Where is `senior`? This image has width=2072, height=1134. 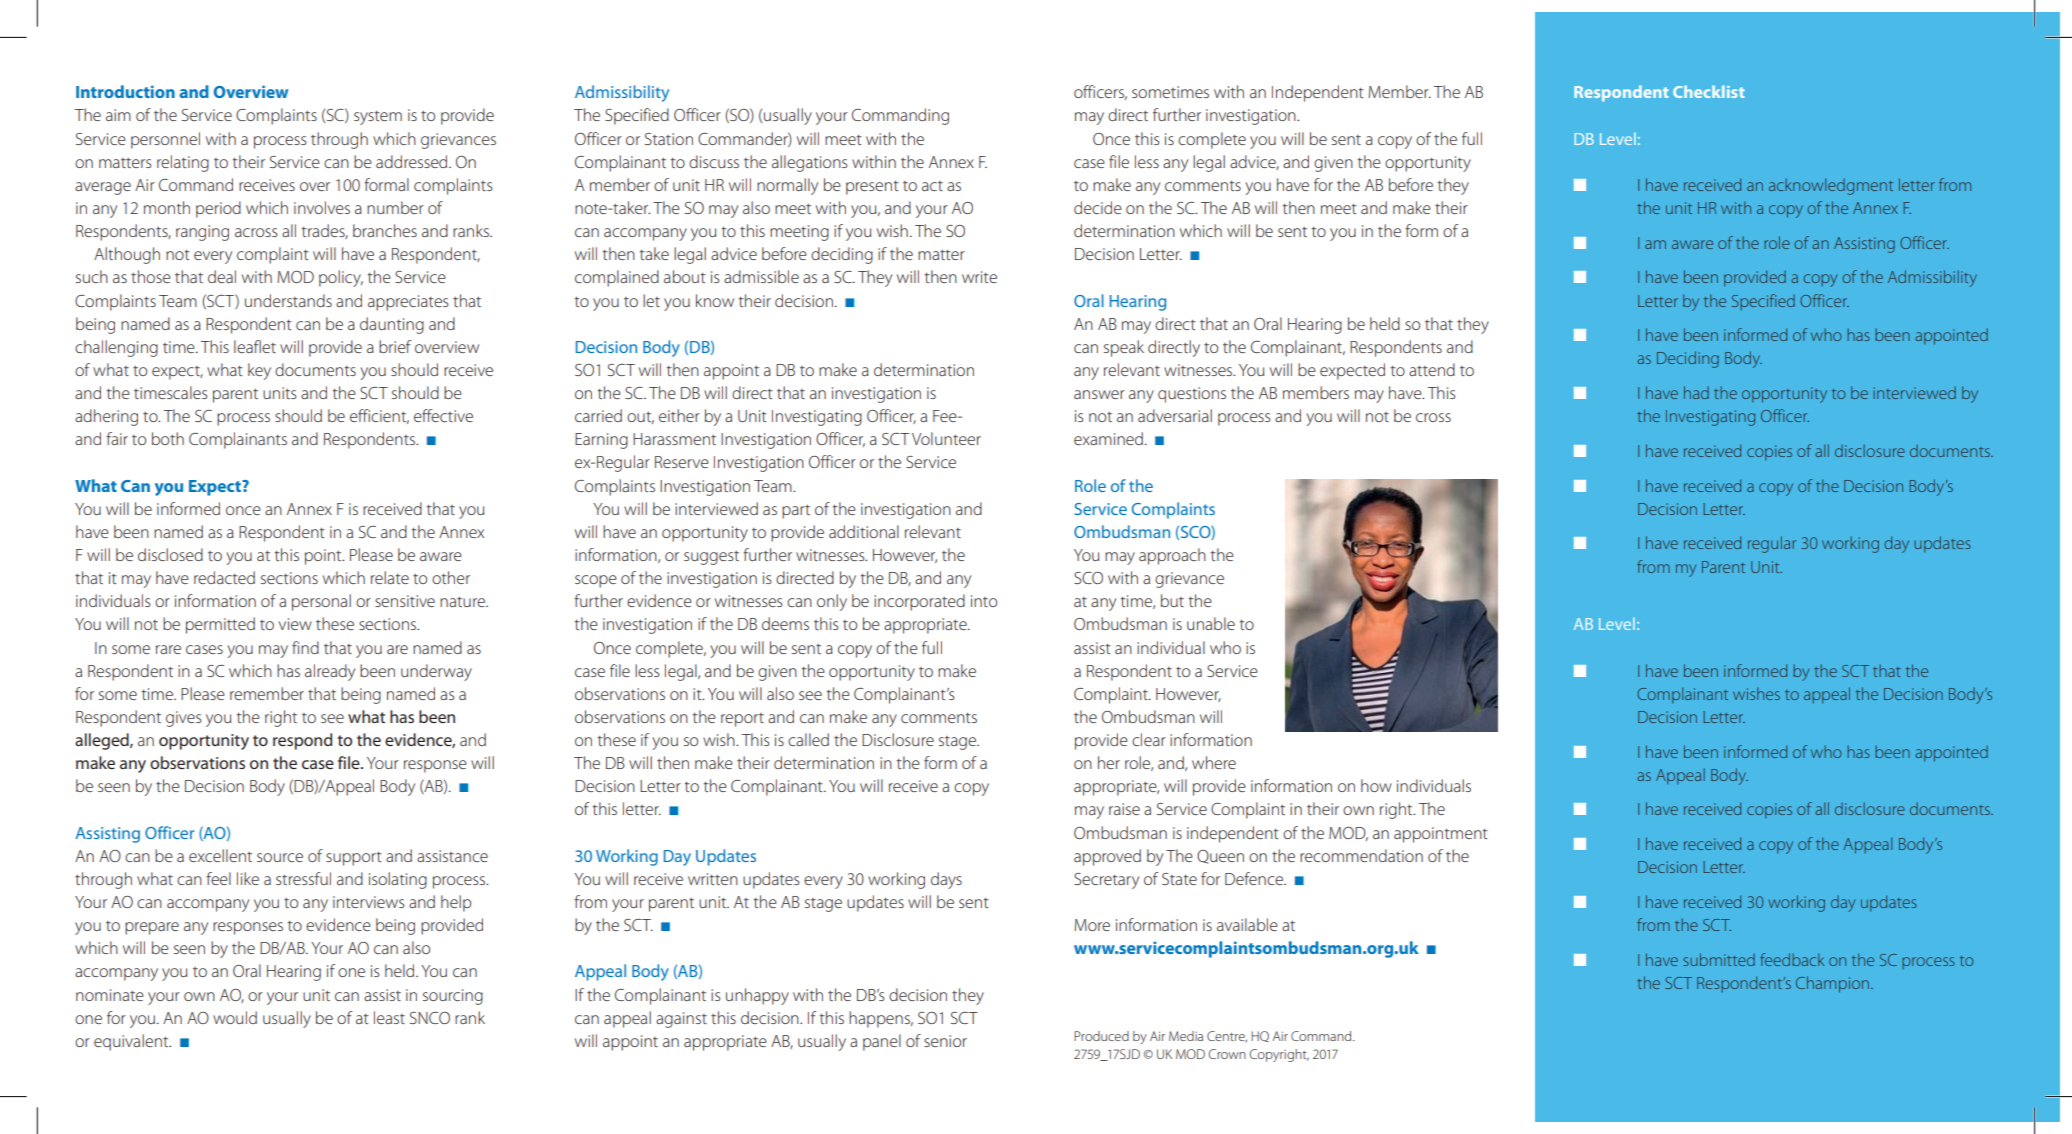 senior is located at coordinates (945, 1041).
